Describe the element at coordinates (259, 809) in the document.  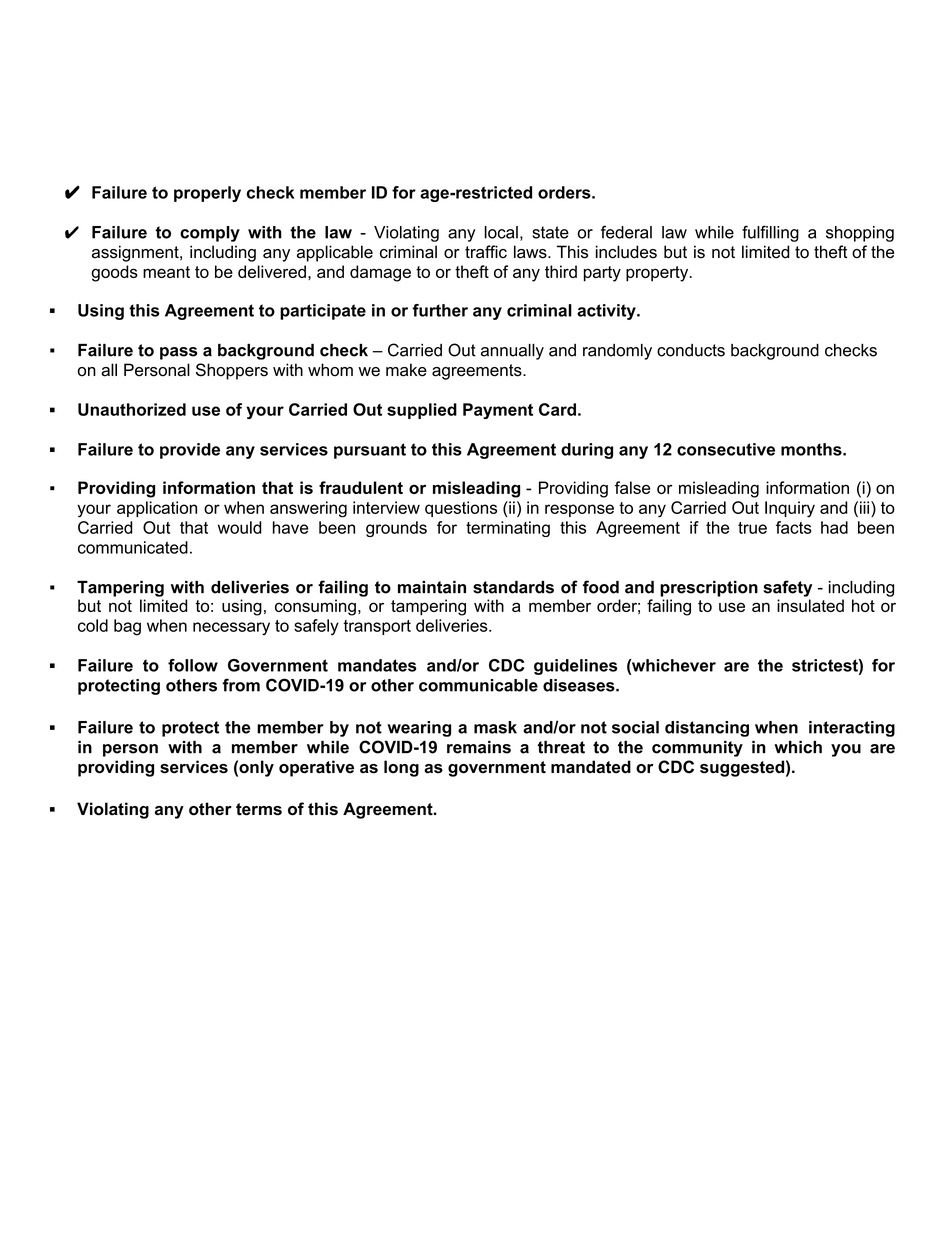
I see `terms` at that location.
